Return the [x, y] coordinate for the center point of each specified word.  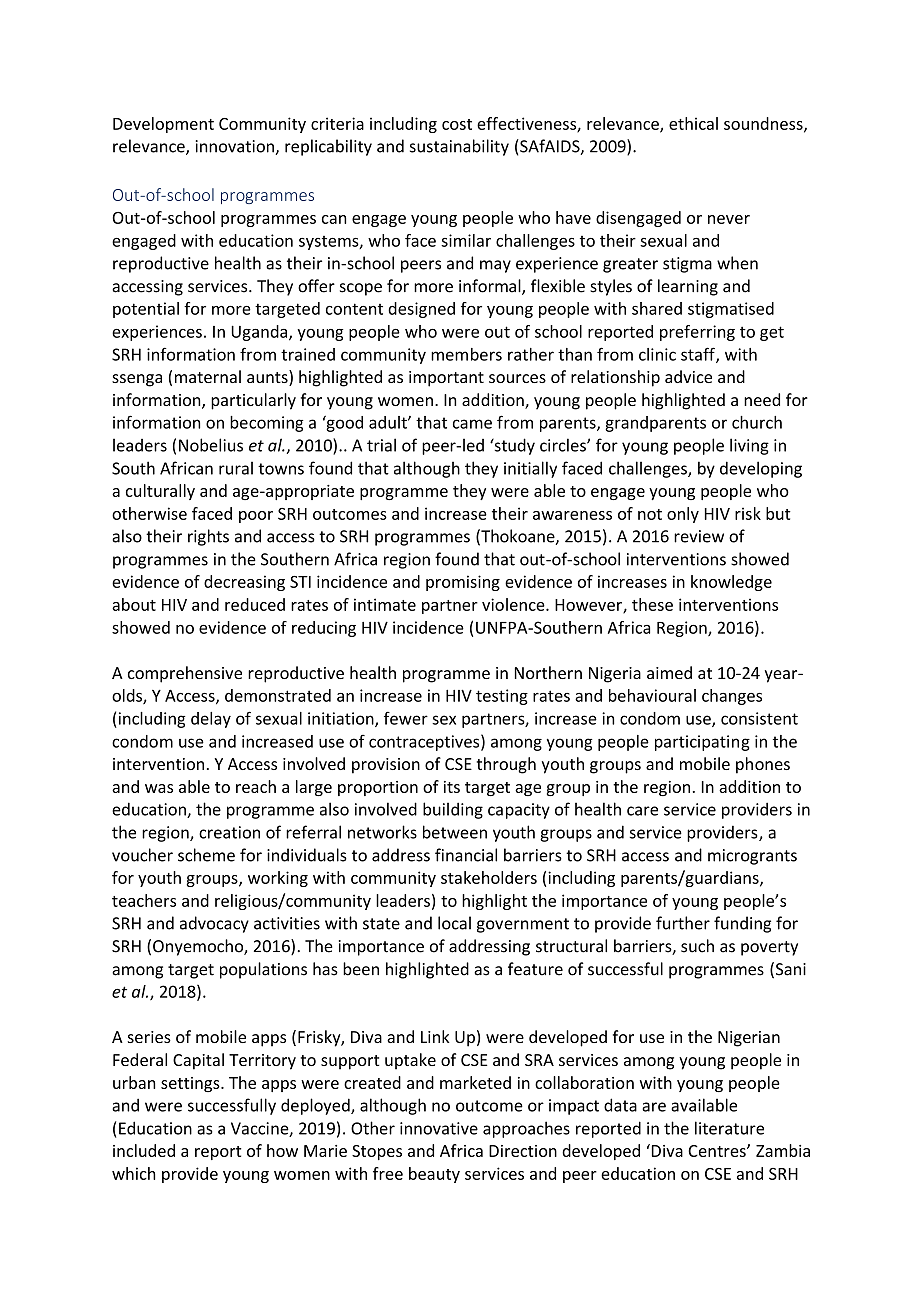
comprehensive [185, 674]
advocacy [214, 924]
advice [688, 376]
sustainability [459, 147]
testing [502, 697]
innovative [439, 1128]
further [683, 923]
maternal [208, 376]
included [144, 1150]
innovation [236, 147]
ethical [693, 123]
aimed [669, 672]
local [454, 923]
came [472, 424]
